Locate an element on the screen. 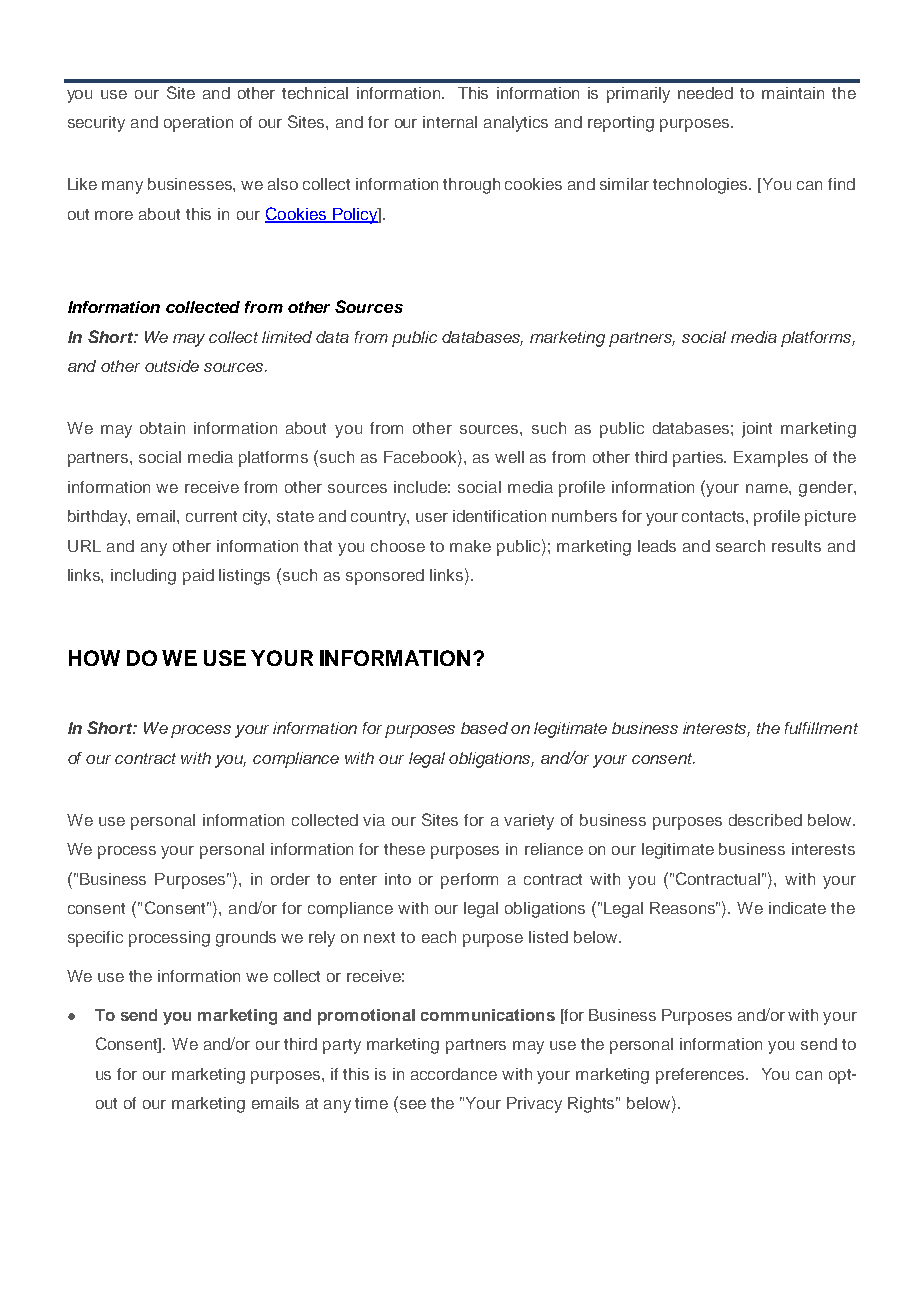 Image resolution: width=924 pixels, height=1308 pixels. internal is located at coordinates (450, 122).
